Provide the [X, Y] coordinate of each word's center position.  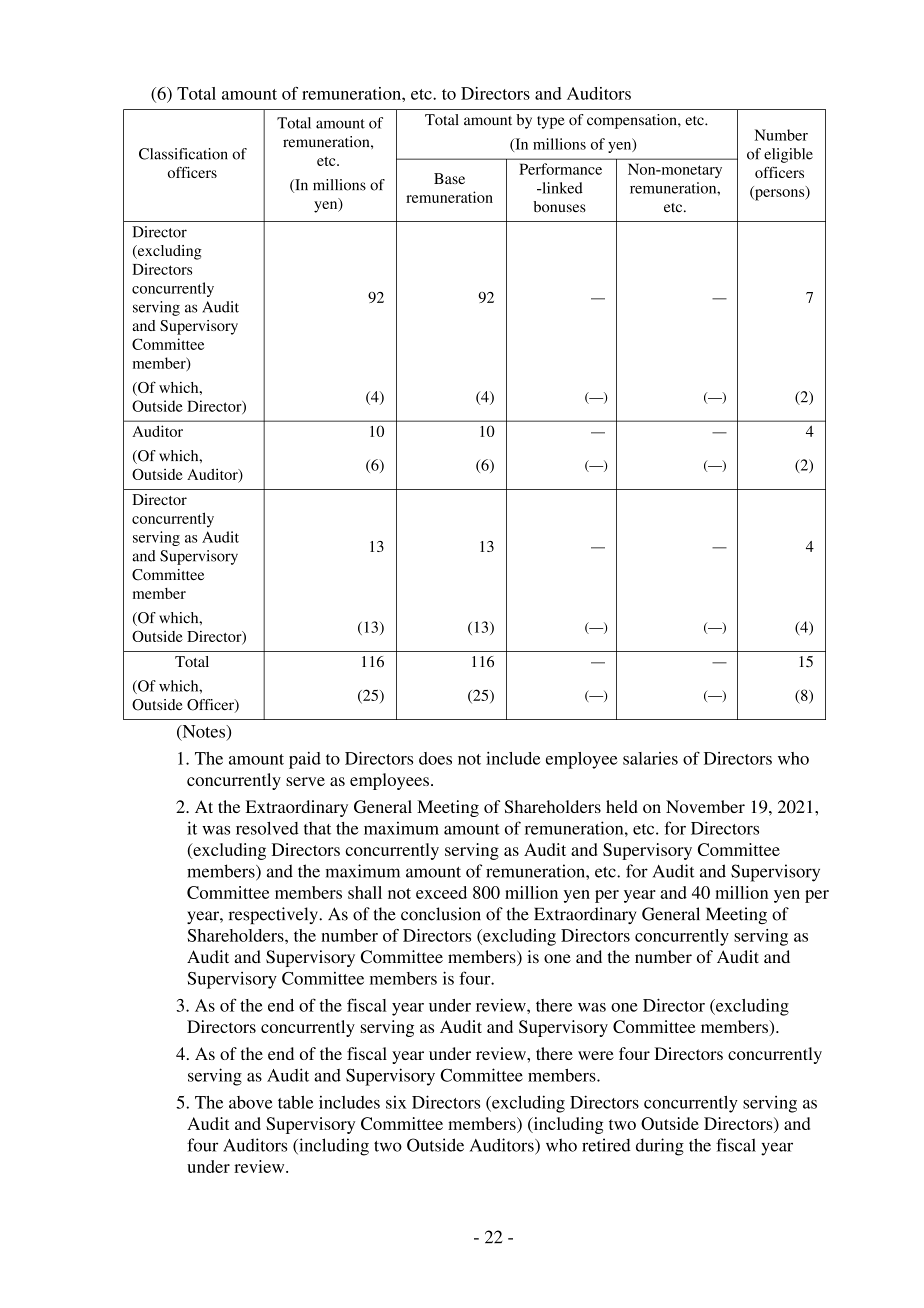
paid [305, 760]
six [396, 1102]
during [660, 1147]
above [251, 1102]
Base [449, 178]
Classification [183, 154]
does [435, 758]
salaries [650, 758]
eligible [788, 155]
